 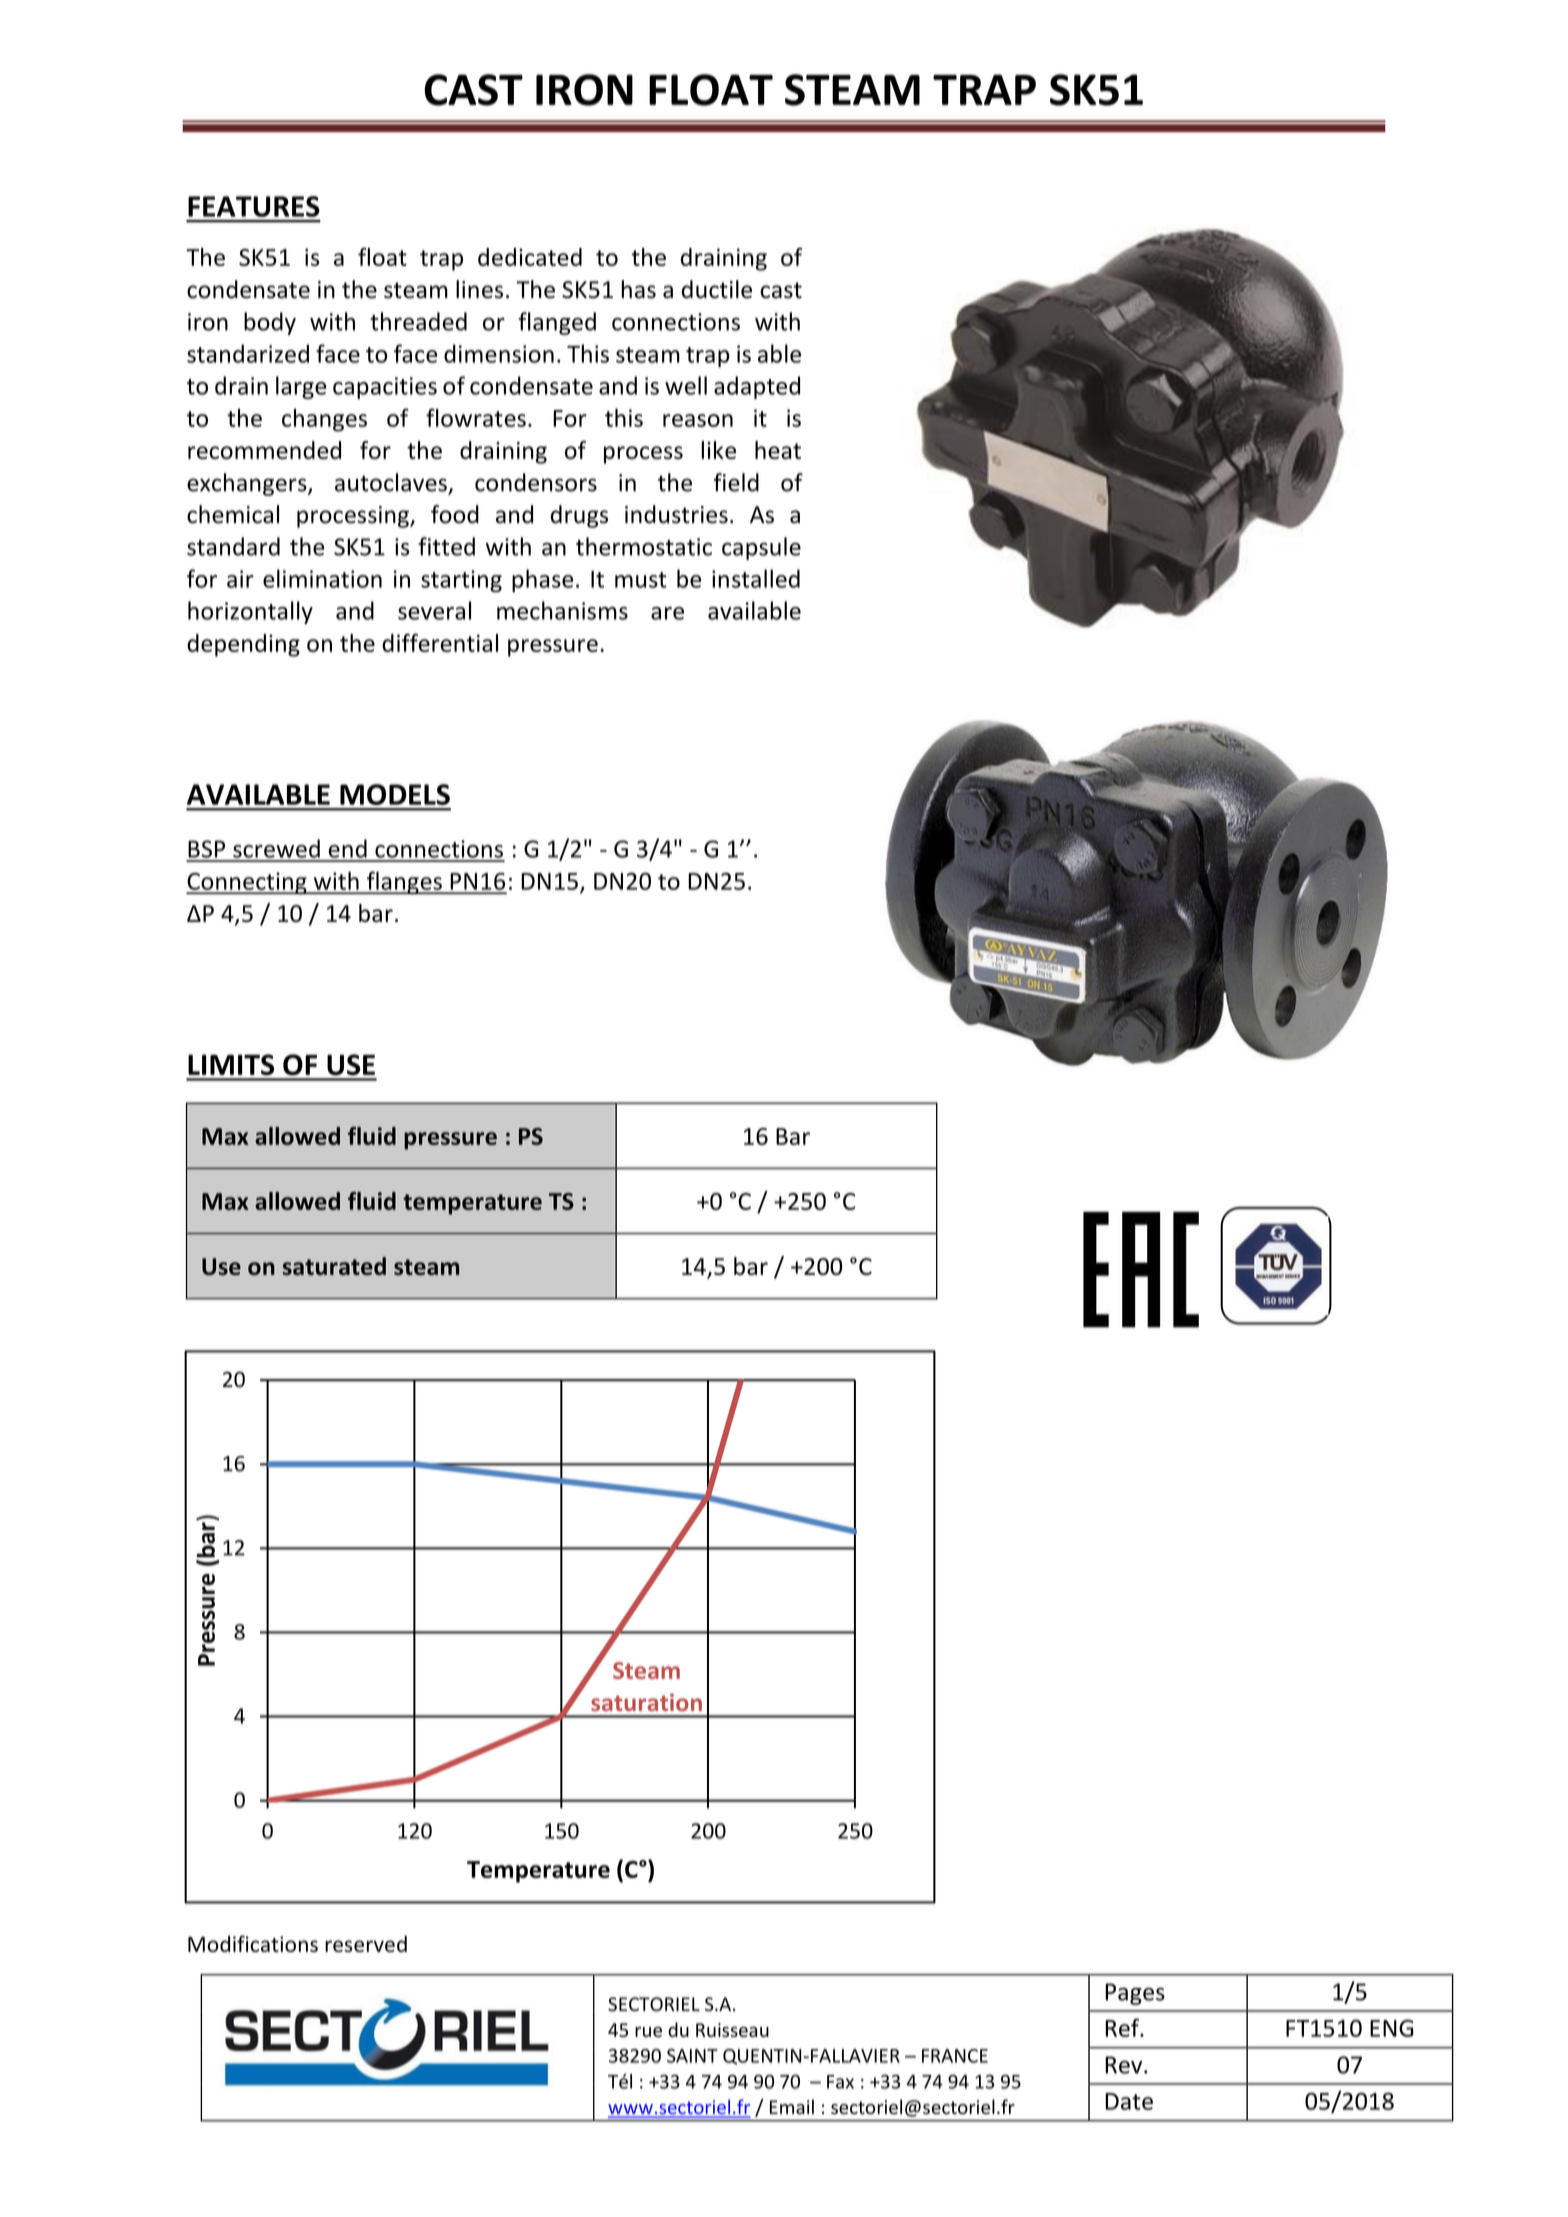 What do you see at coordinates (840, 2082) in the image?
I see `Fax` at bounding box center [840, 2082].
